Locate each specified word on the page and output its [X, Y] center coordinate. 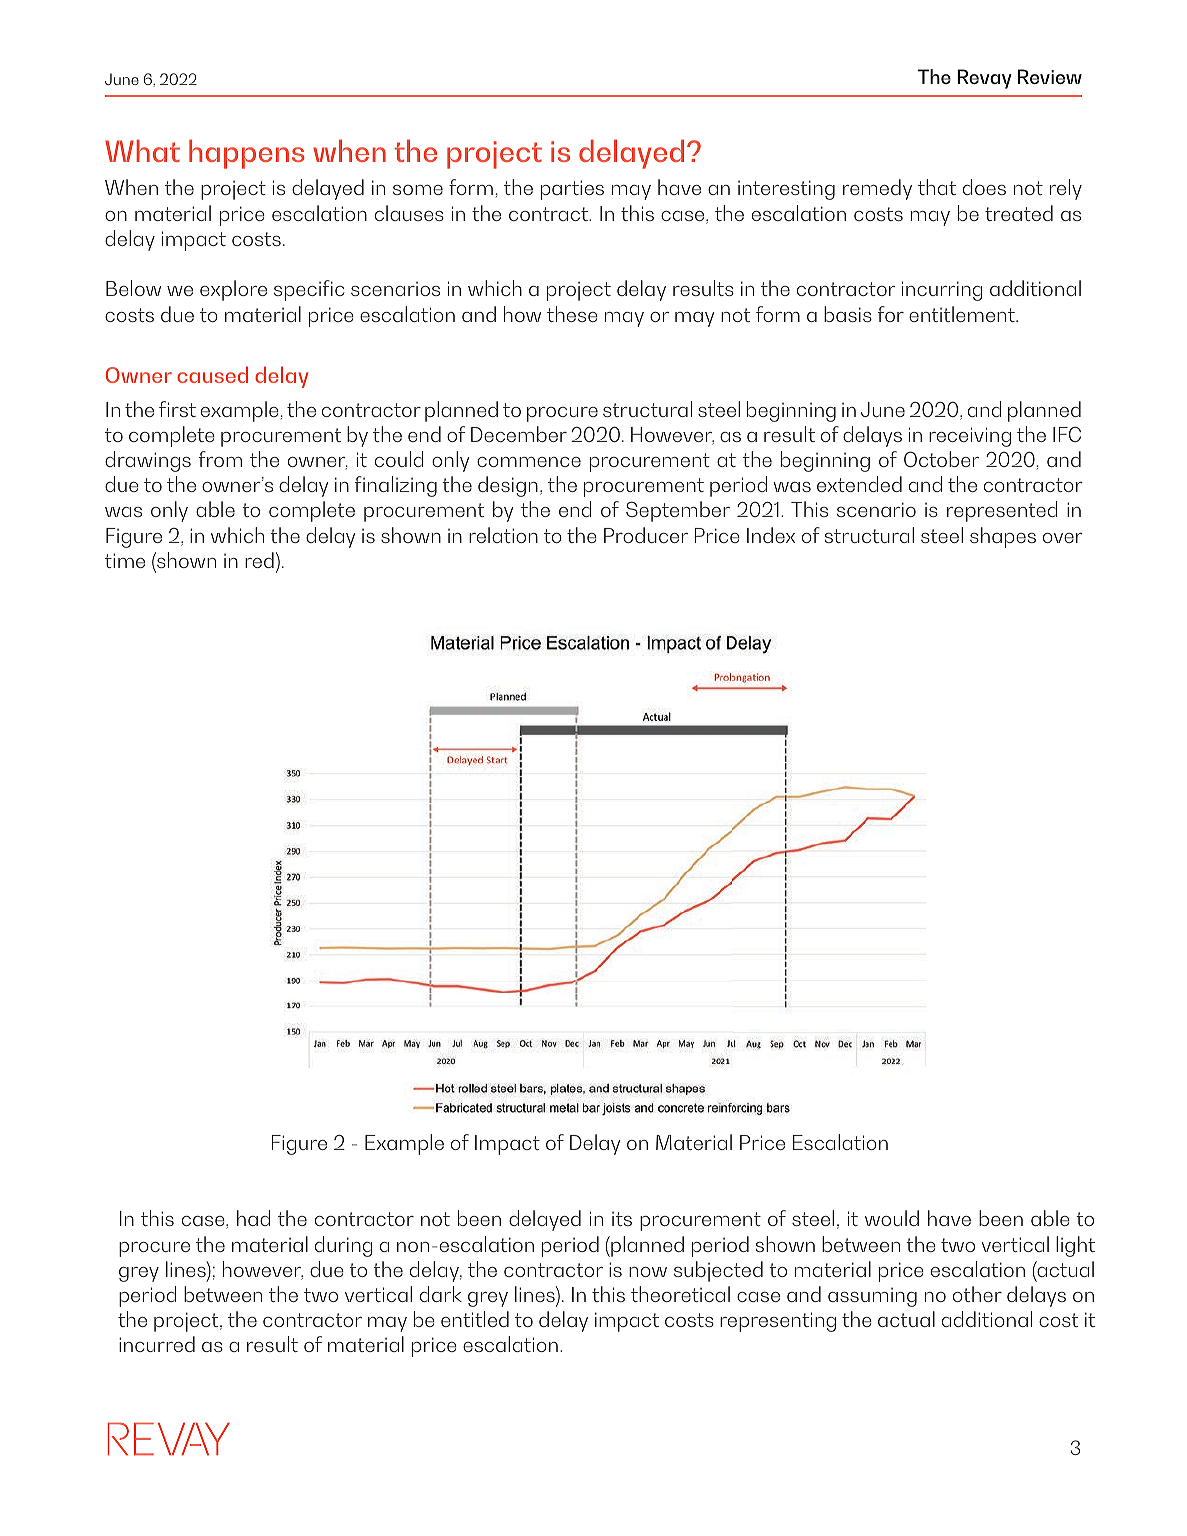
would [892, 1218]
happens [247, 154]
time [125, 560]
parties [572, 190]
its [622, 1219]
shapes [1003, 537]
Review [1050, 76]
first [177, 409]
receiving [970, 437]
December [519, 434]
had [253, 1218]
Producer [646, 535]
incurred [157, 1344]
